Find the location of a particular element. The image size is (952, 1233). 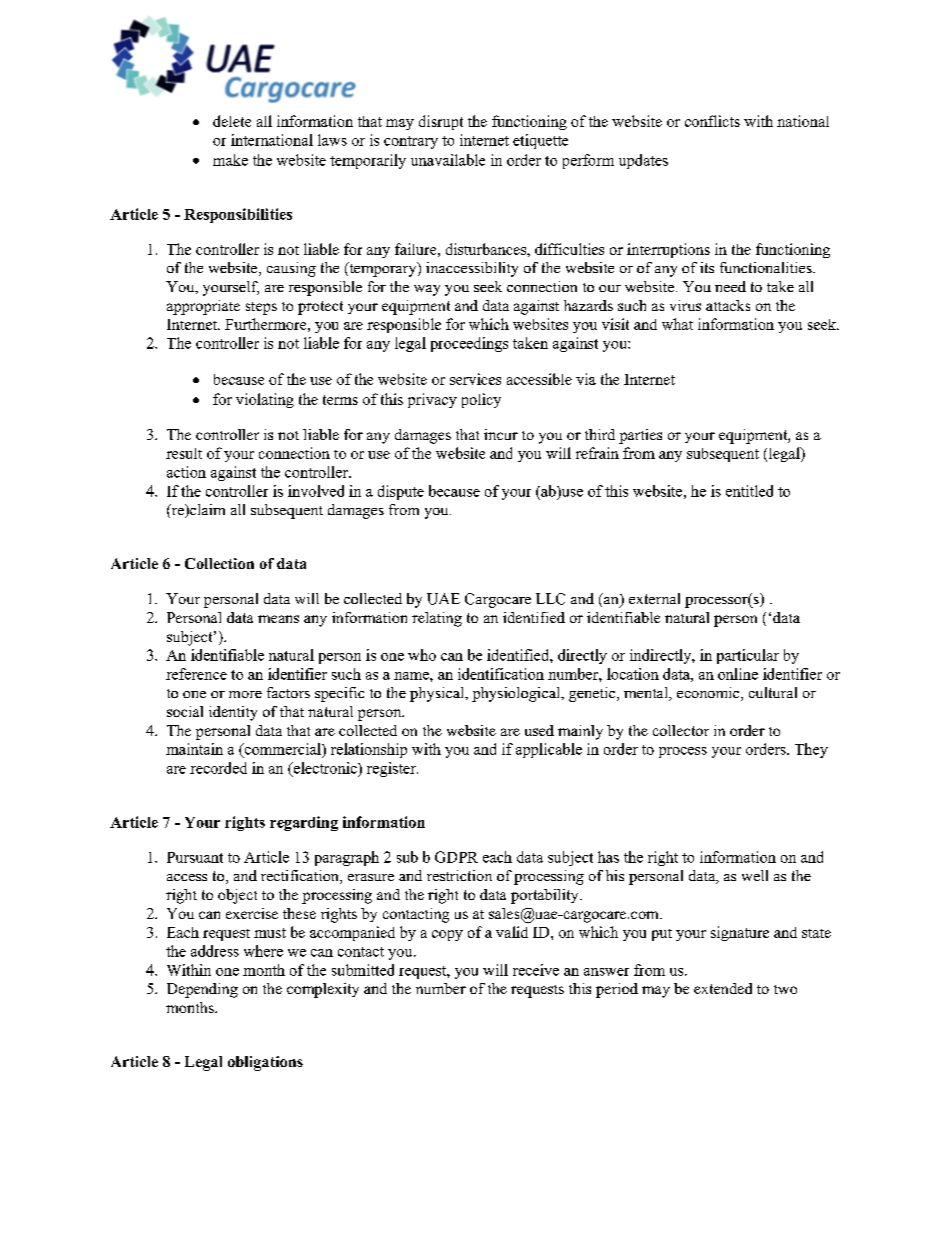

conflicts is located at coordinates (712, 121).
